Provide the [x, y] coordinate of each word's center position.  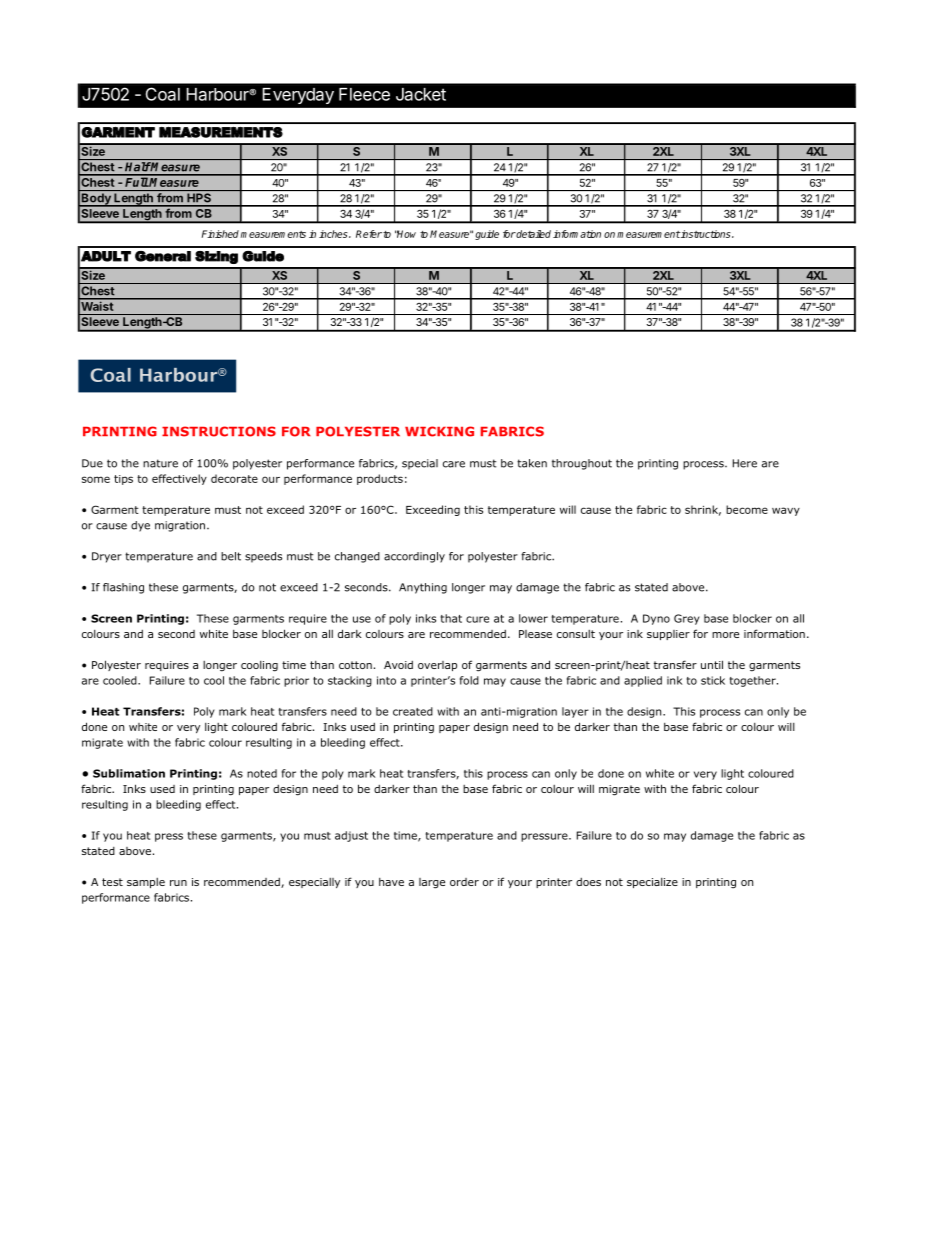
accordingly [414, 557]
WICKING [439, 431]
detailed [533, 234]
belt [231, 556]
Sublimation [129, 773]
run [178, 883]
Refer [369, 234]
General [163, 256]
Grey [687, 619]
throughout [582, 464]
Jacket [421, 94]
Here [745, 463]
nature [160, 463]
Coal [163, 94]
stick [713, 680]
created [413, 711]
